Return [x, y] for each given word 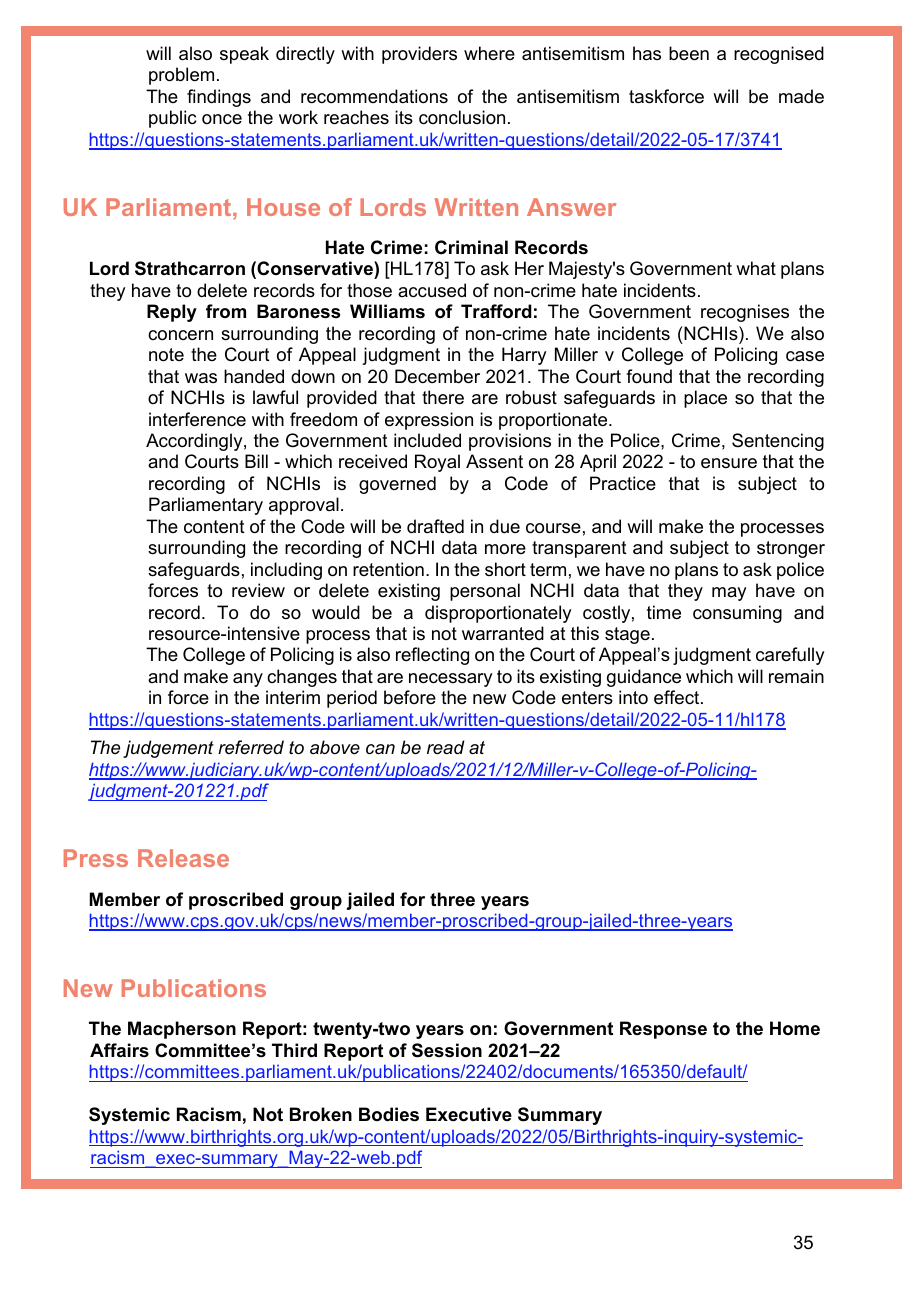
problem [181, 76]
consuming [737, 614]
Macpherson [182, 1030]
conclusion [462, 117]
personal [485, 592]
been [689, 53]
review [258, 590]
